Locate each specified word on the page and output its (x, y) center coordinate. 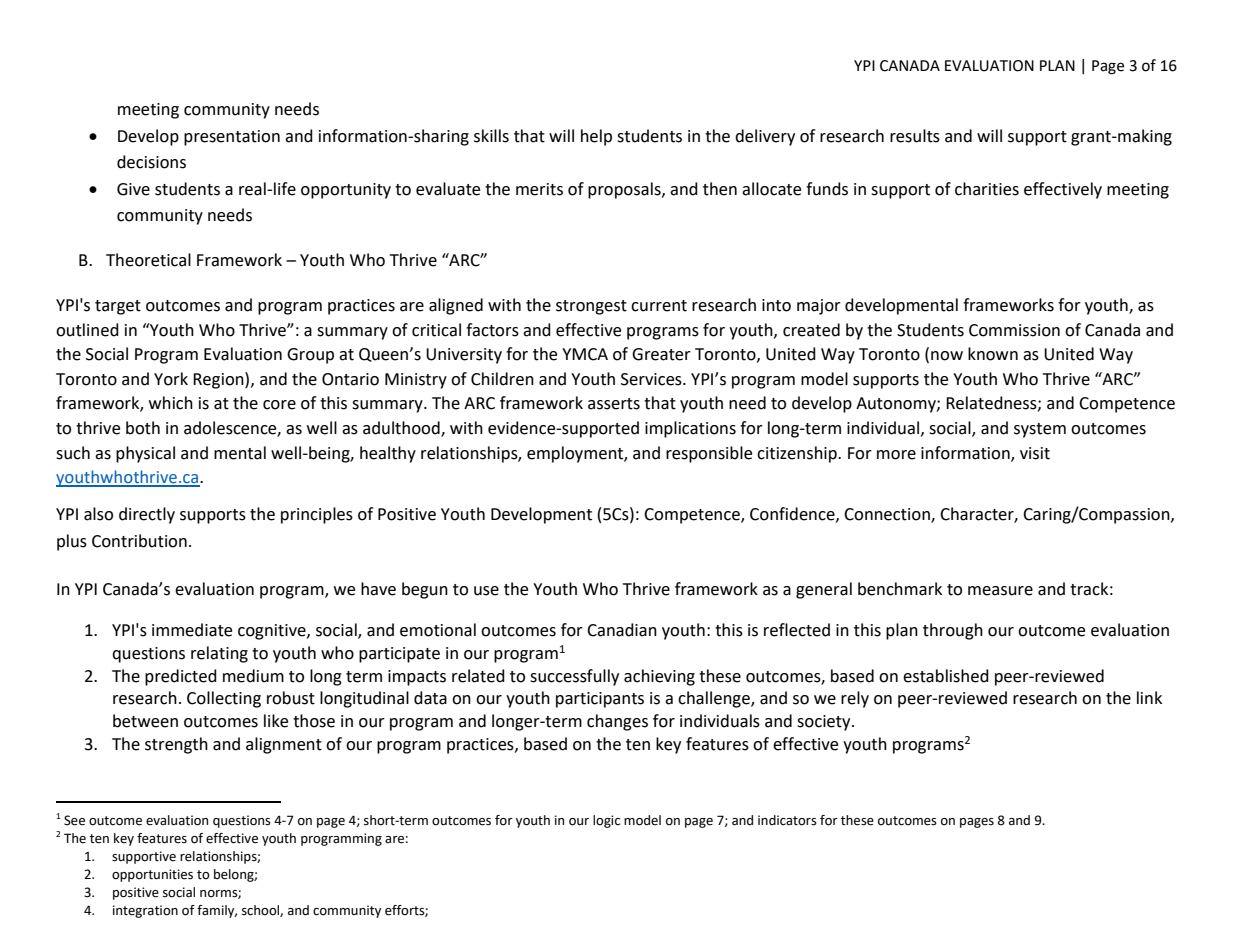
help (596, 137)
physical (145, 454)
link (1149, 697)
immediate (192, 630)
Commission (1014, 330)
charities (987, 189)
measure (1000, 591)
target (118, 307)
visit (1035, 453)
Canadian (622, 630)
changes (617, 722)
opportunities (152, 875)
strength (176, 745)
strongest (591, 307)
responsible (709, 454)
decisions (151, 162)
